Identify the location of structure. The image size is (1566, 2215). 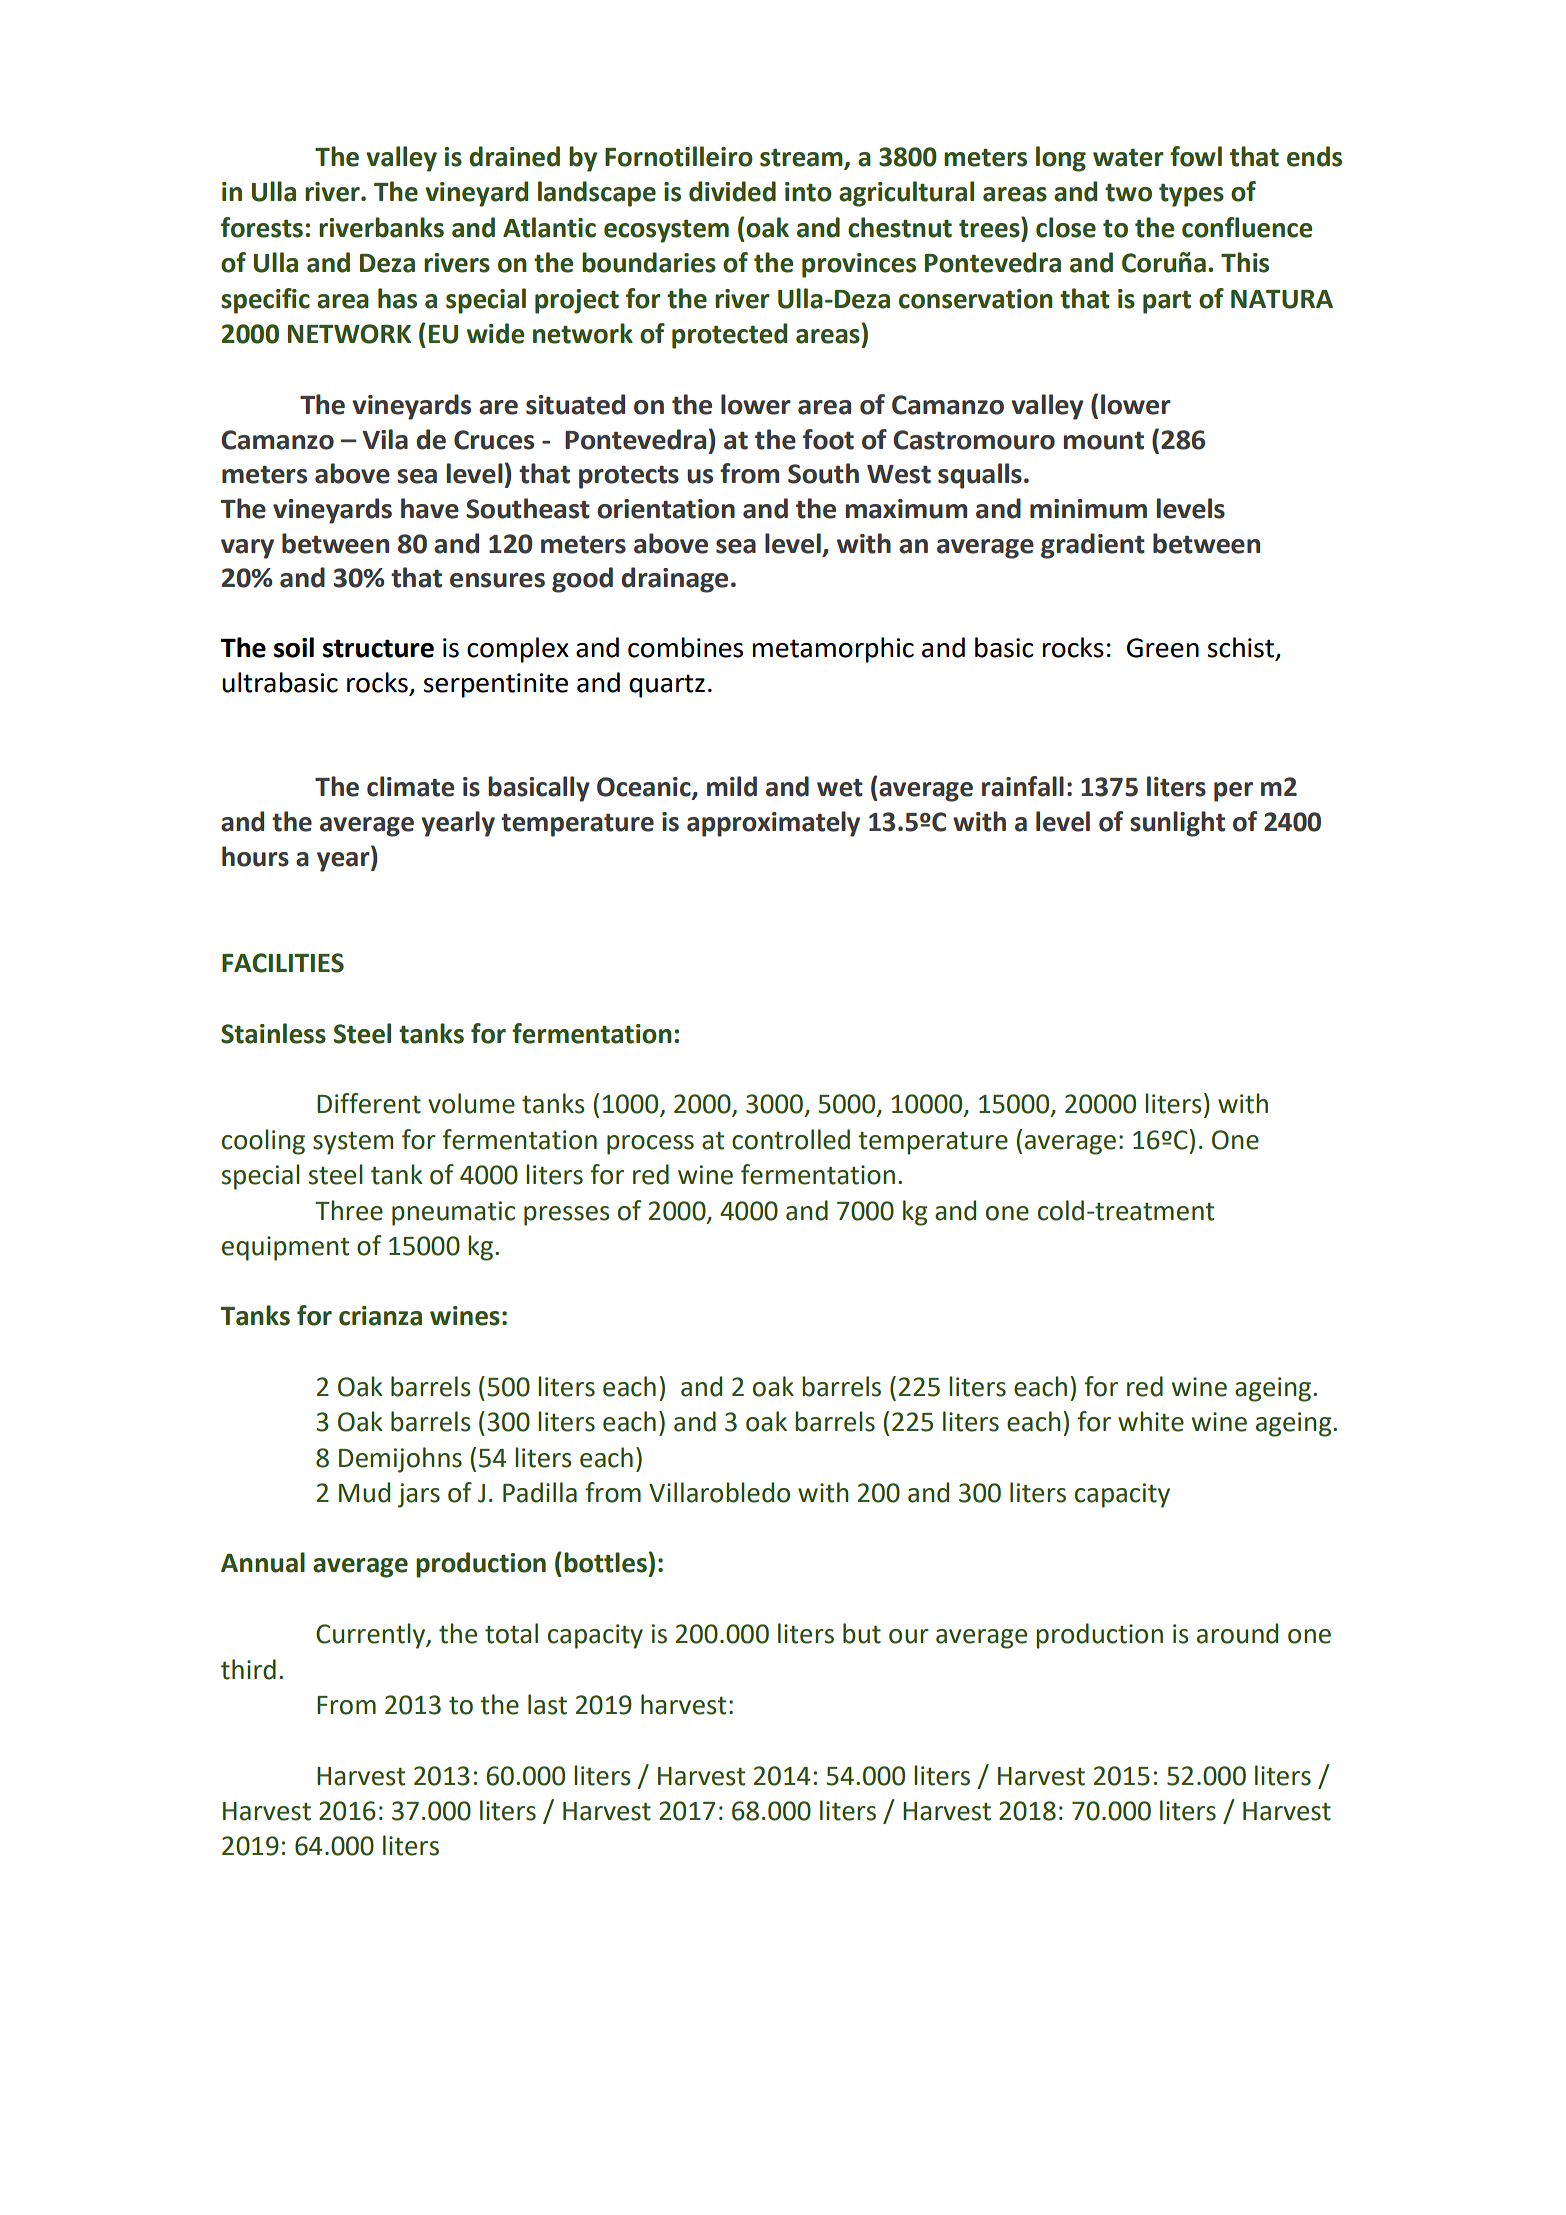
(378, 648).
